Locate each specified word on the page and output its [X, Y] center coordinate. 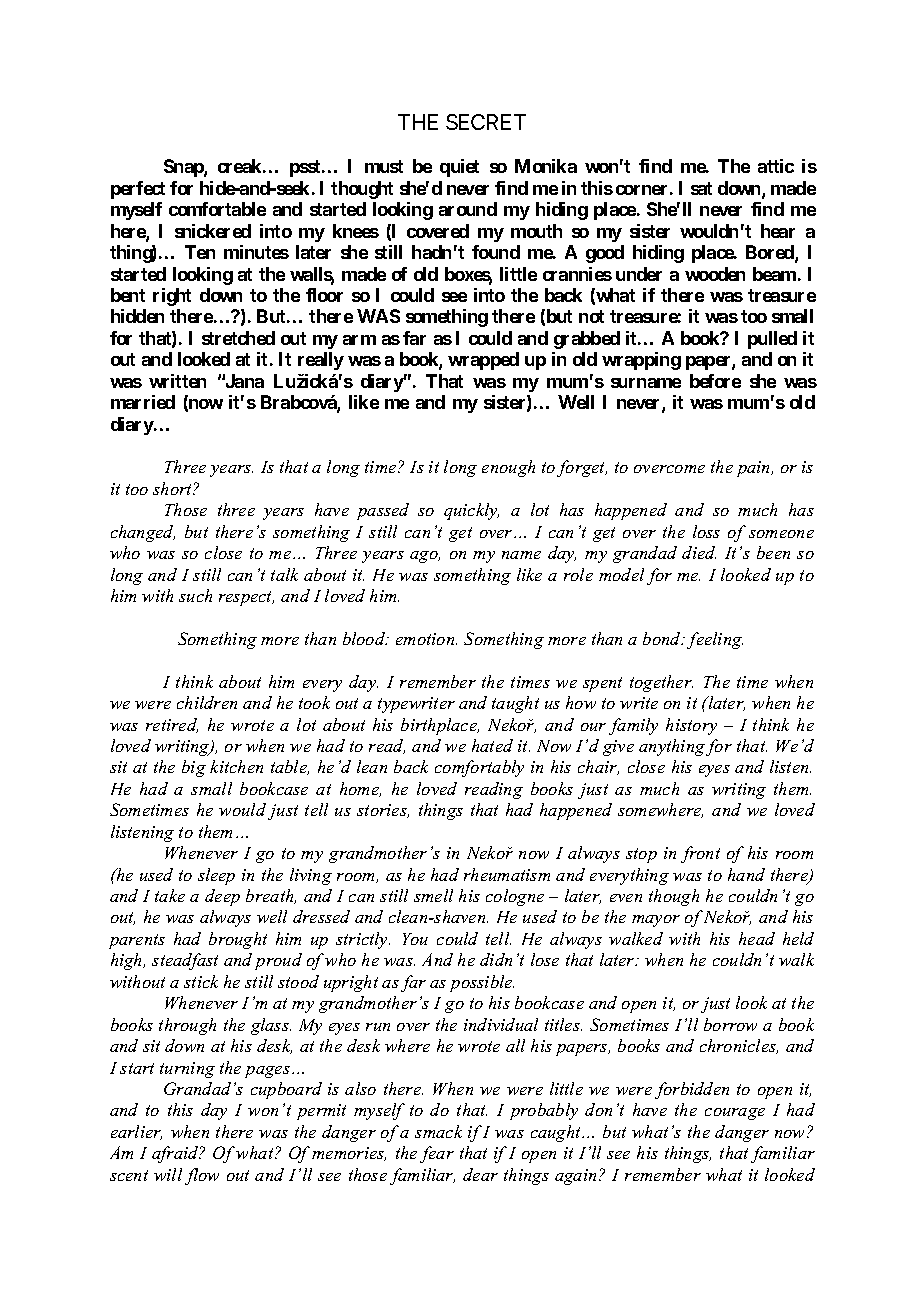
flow [202, 1176]
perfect [138, 190]
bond [663, 638]
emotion [426, 639]
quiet [459, 168]
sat [701, 188]
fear [437, 1154]
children [207, 702]
